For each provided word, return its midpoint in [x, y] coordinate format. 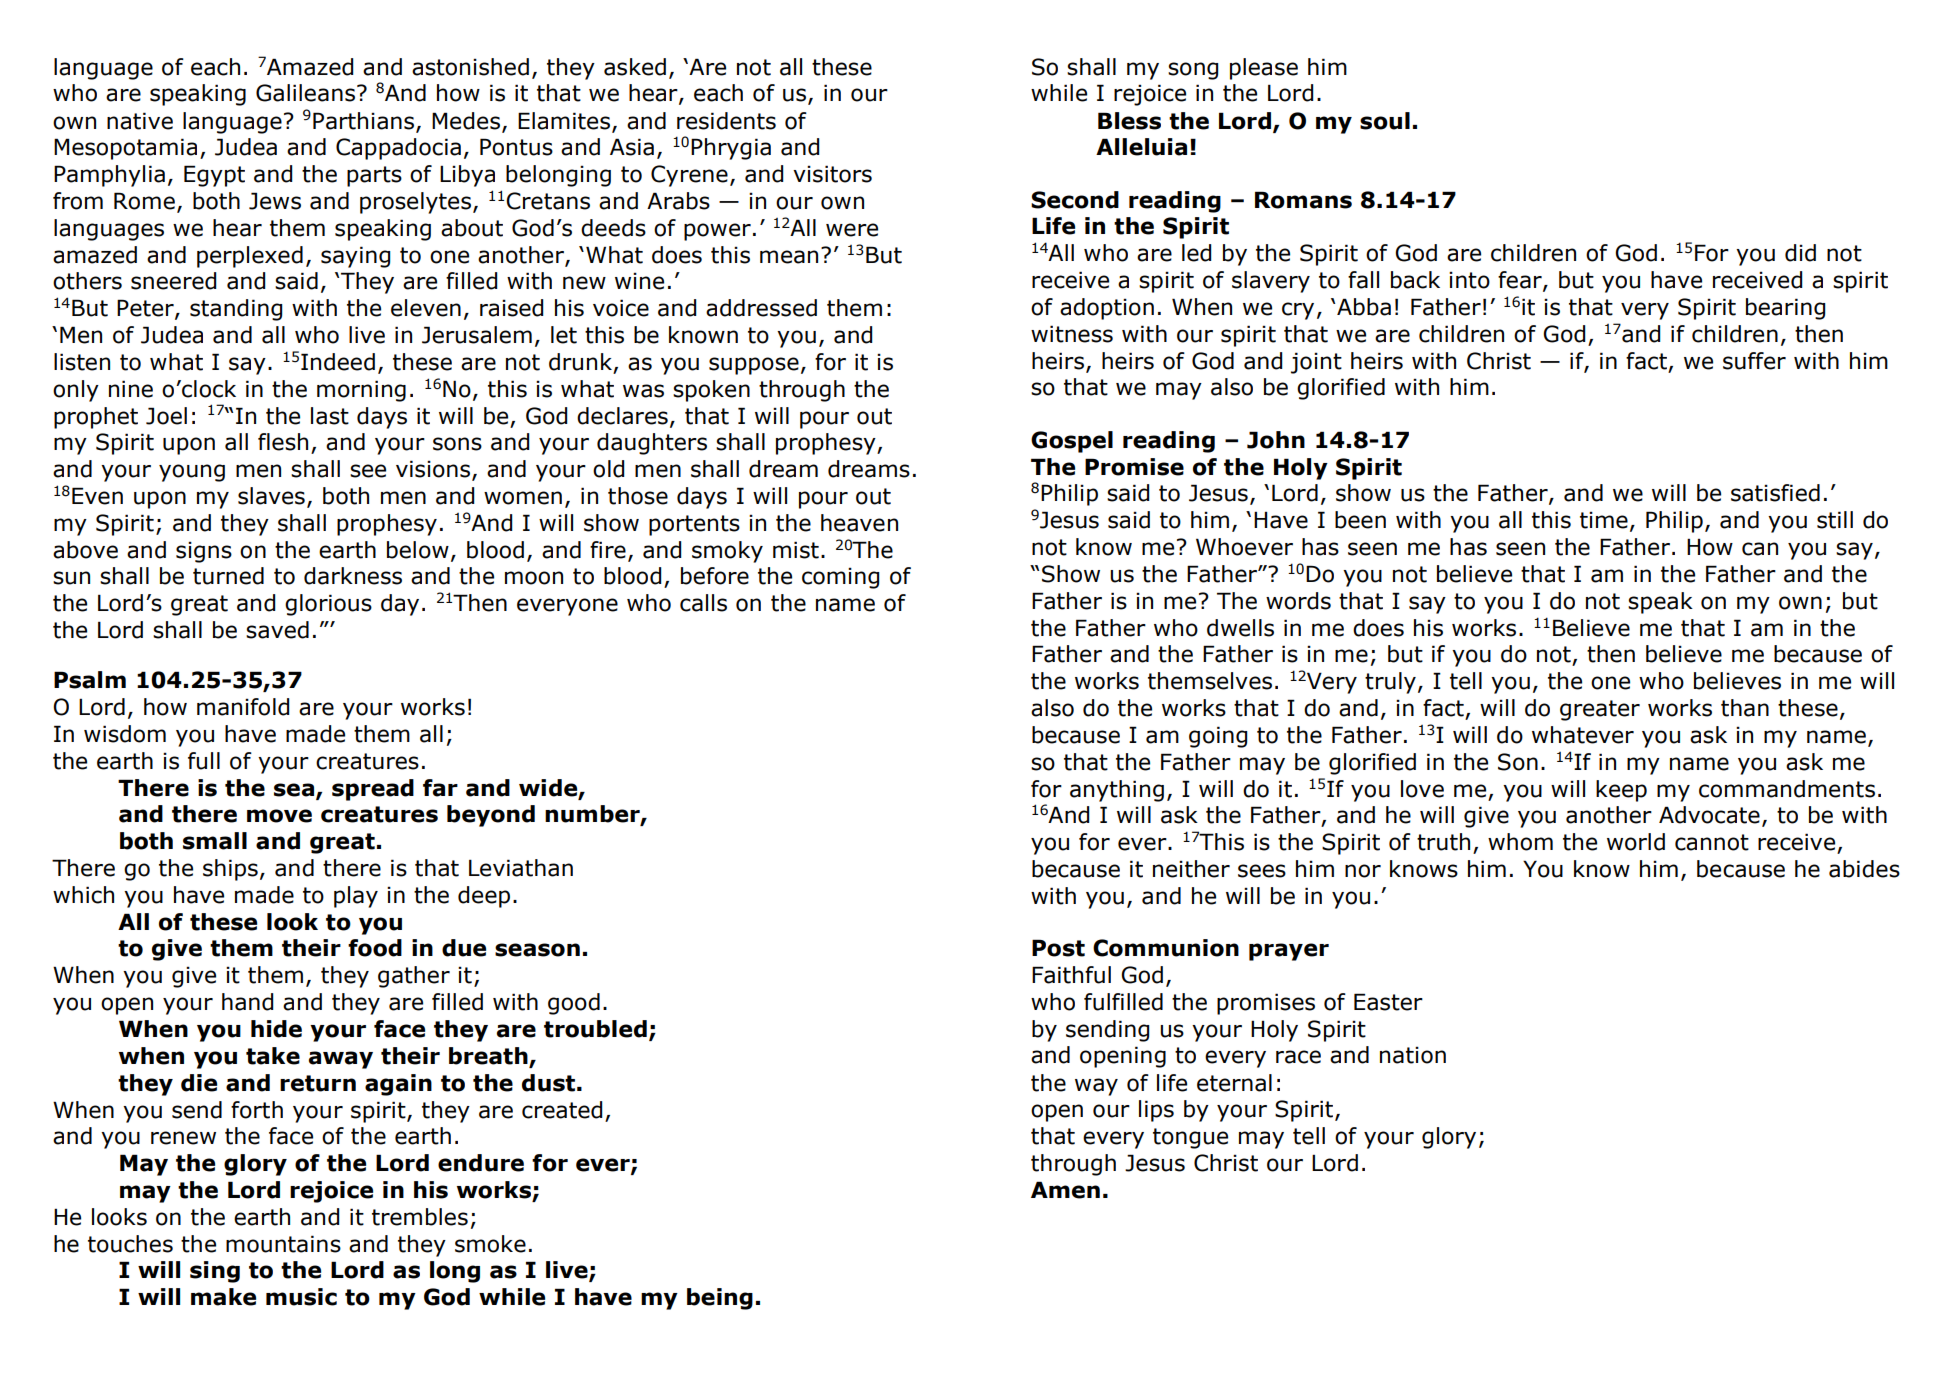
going [1218, 737]
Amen [1065, 1190]
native [140, 121]
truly [1390, 683]
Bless [1129, 121]
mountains [283, 1244]
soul [1385, 121]
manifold [243, 707]
